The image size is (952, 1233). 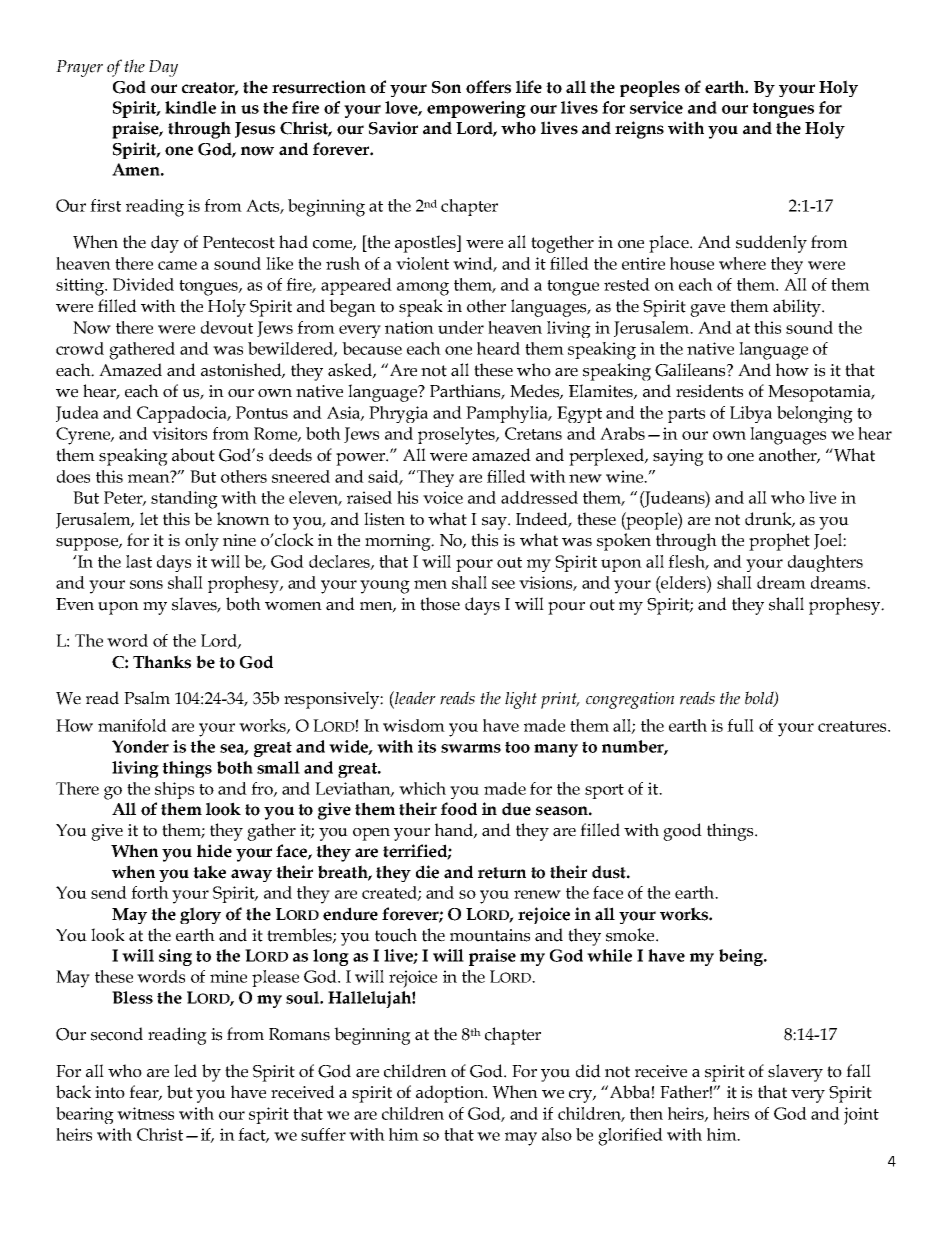 What do you see at coordinates (190, 107) in the screenshot?
I see `kindle` at bounding box center [190, 107].
